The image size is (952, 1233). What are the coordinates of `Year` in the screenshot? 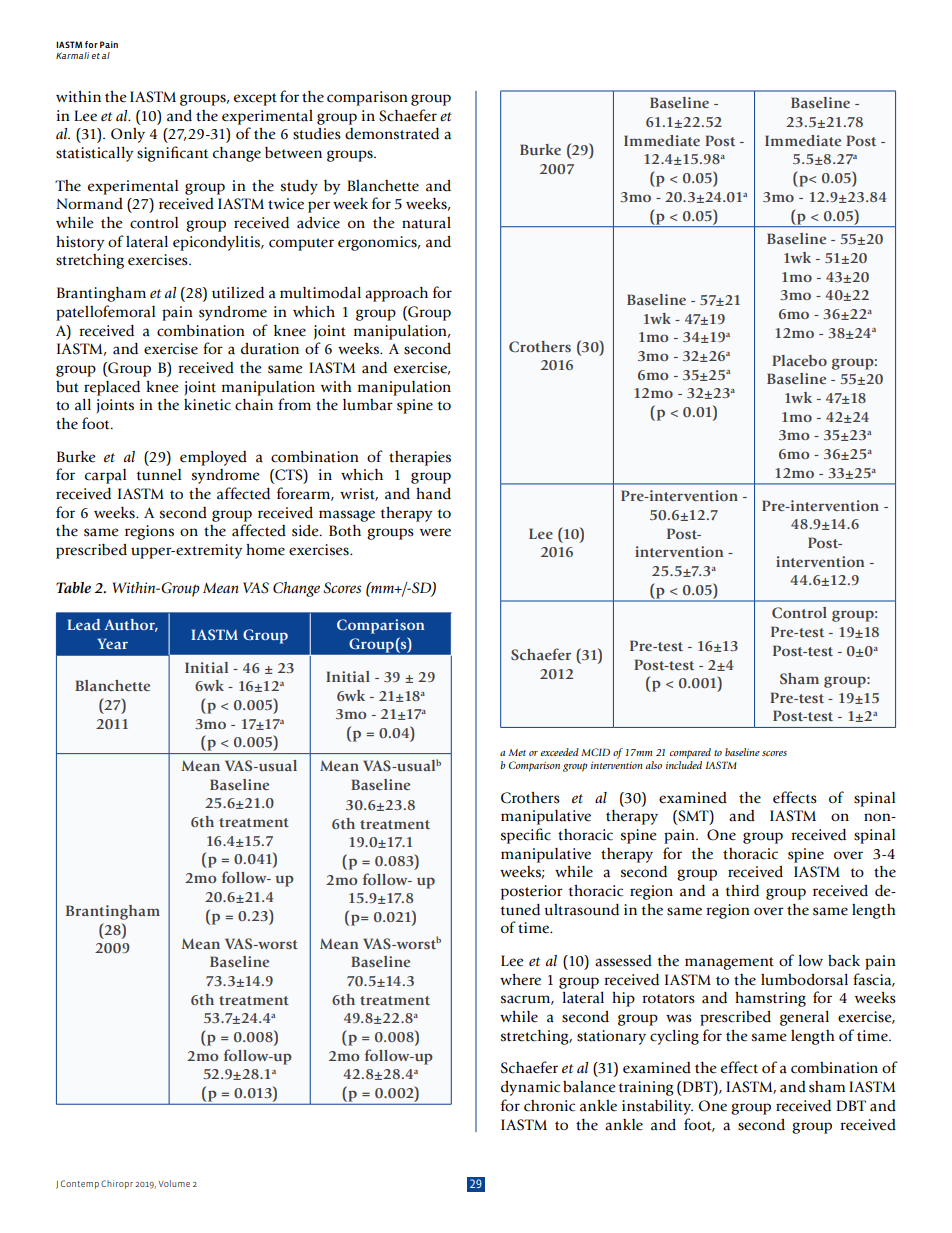 It's located at (112, 643).
